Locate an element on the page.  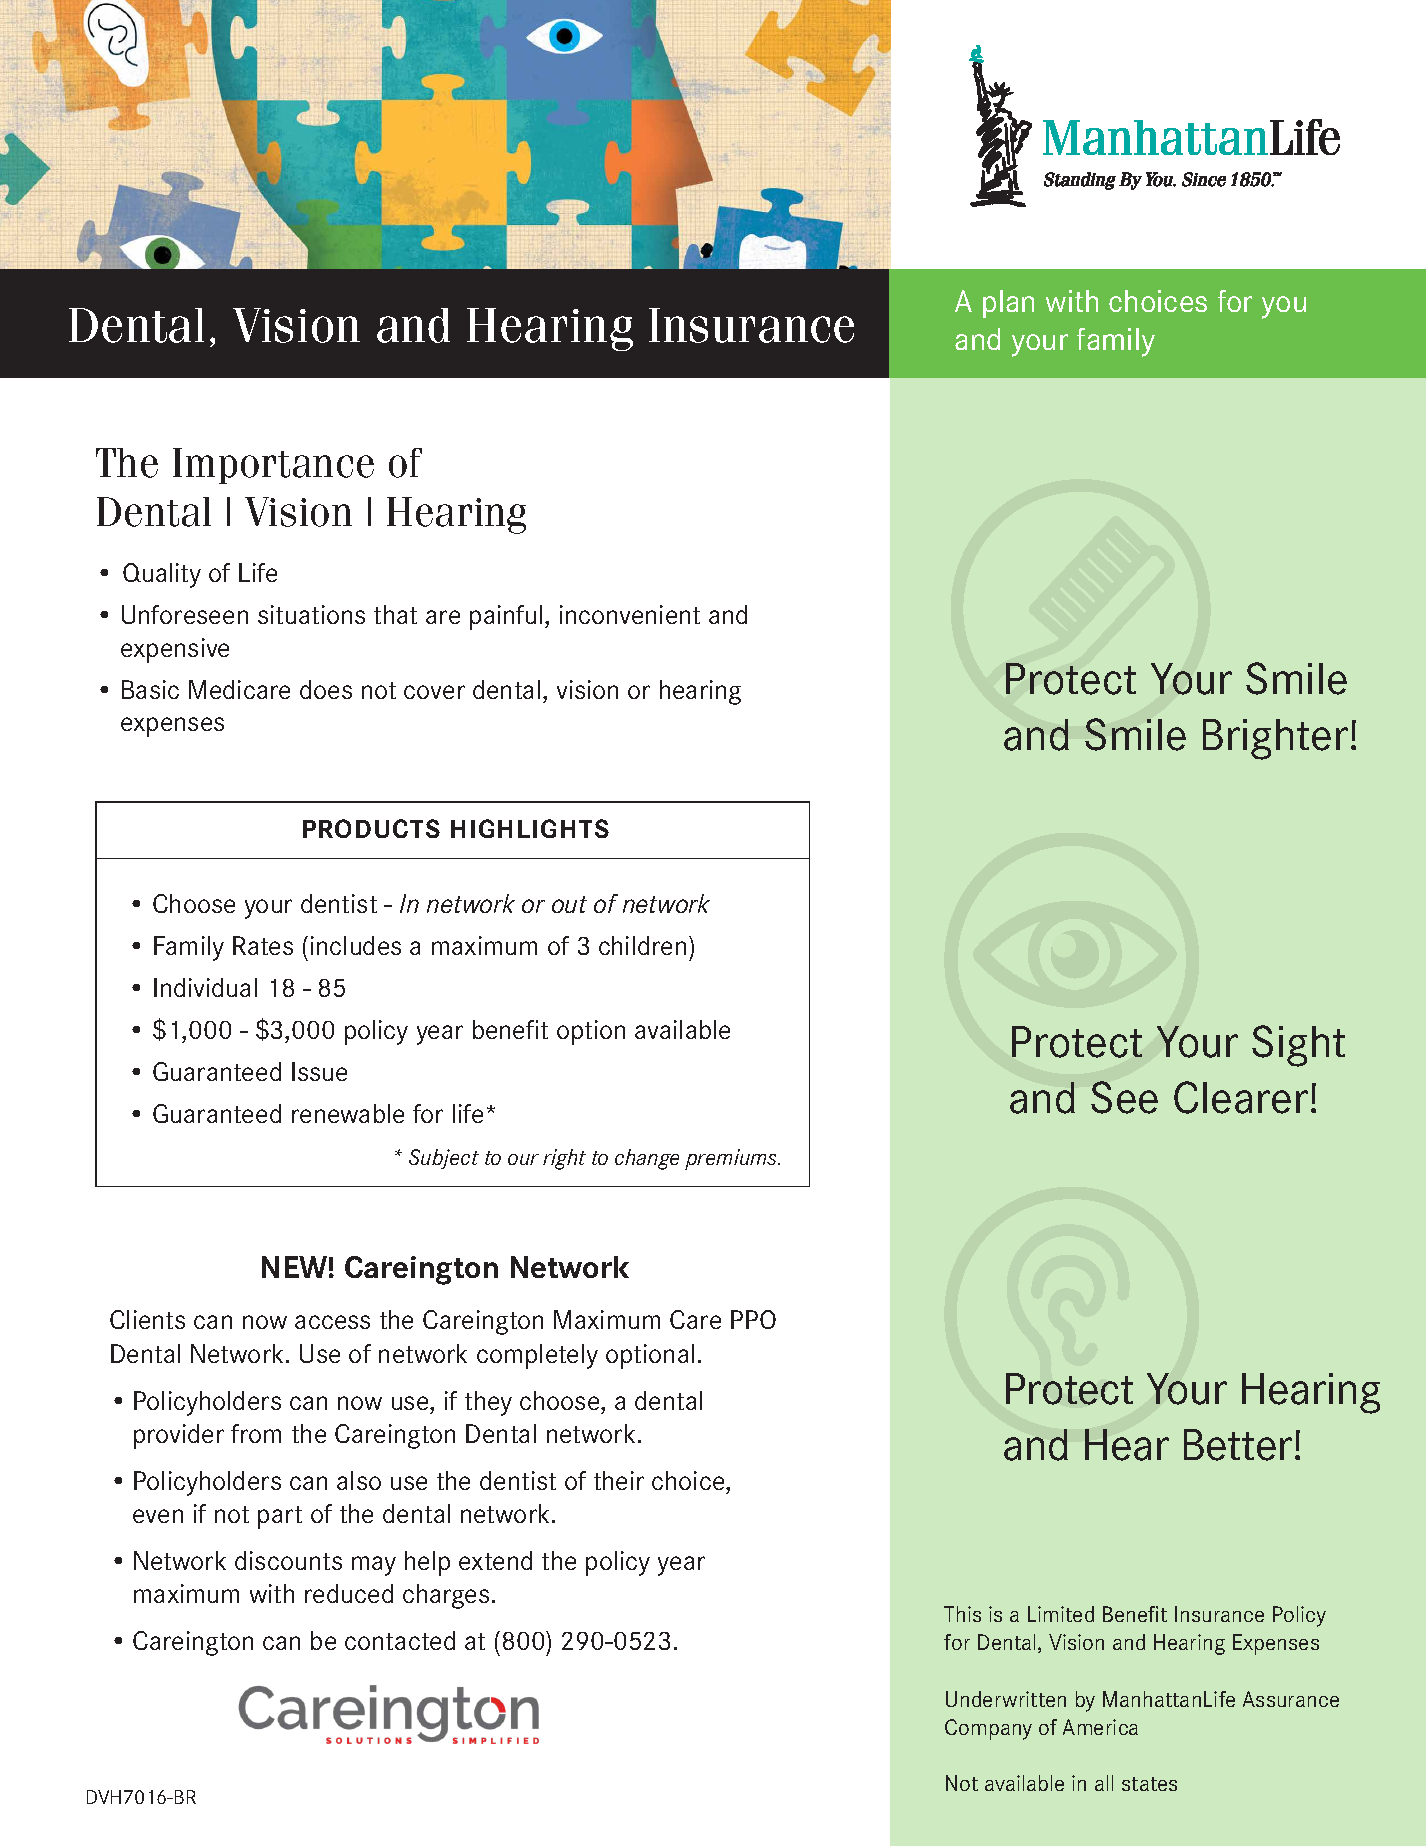
their is located at coordinates (619, 1480).
